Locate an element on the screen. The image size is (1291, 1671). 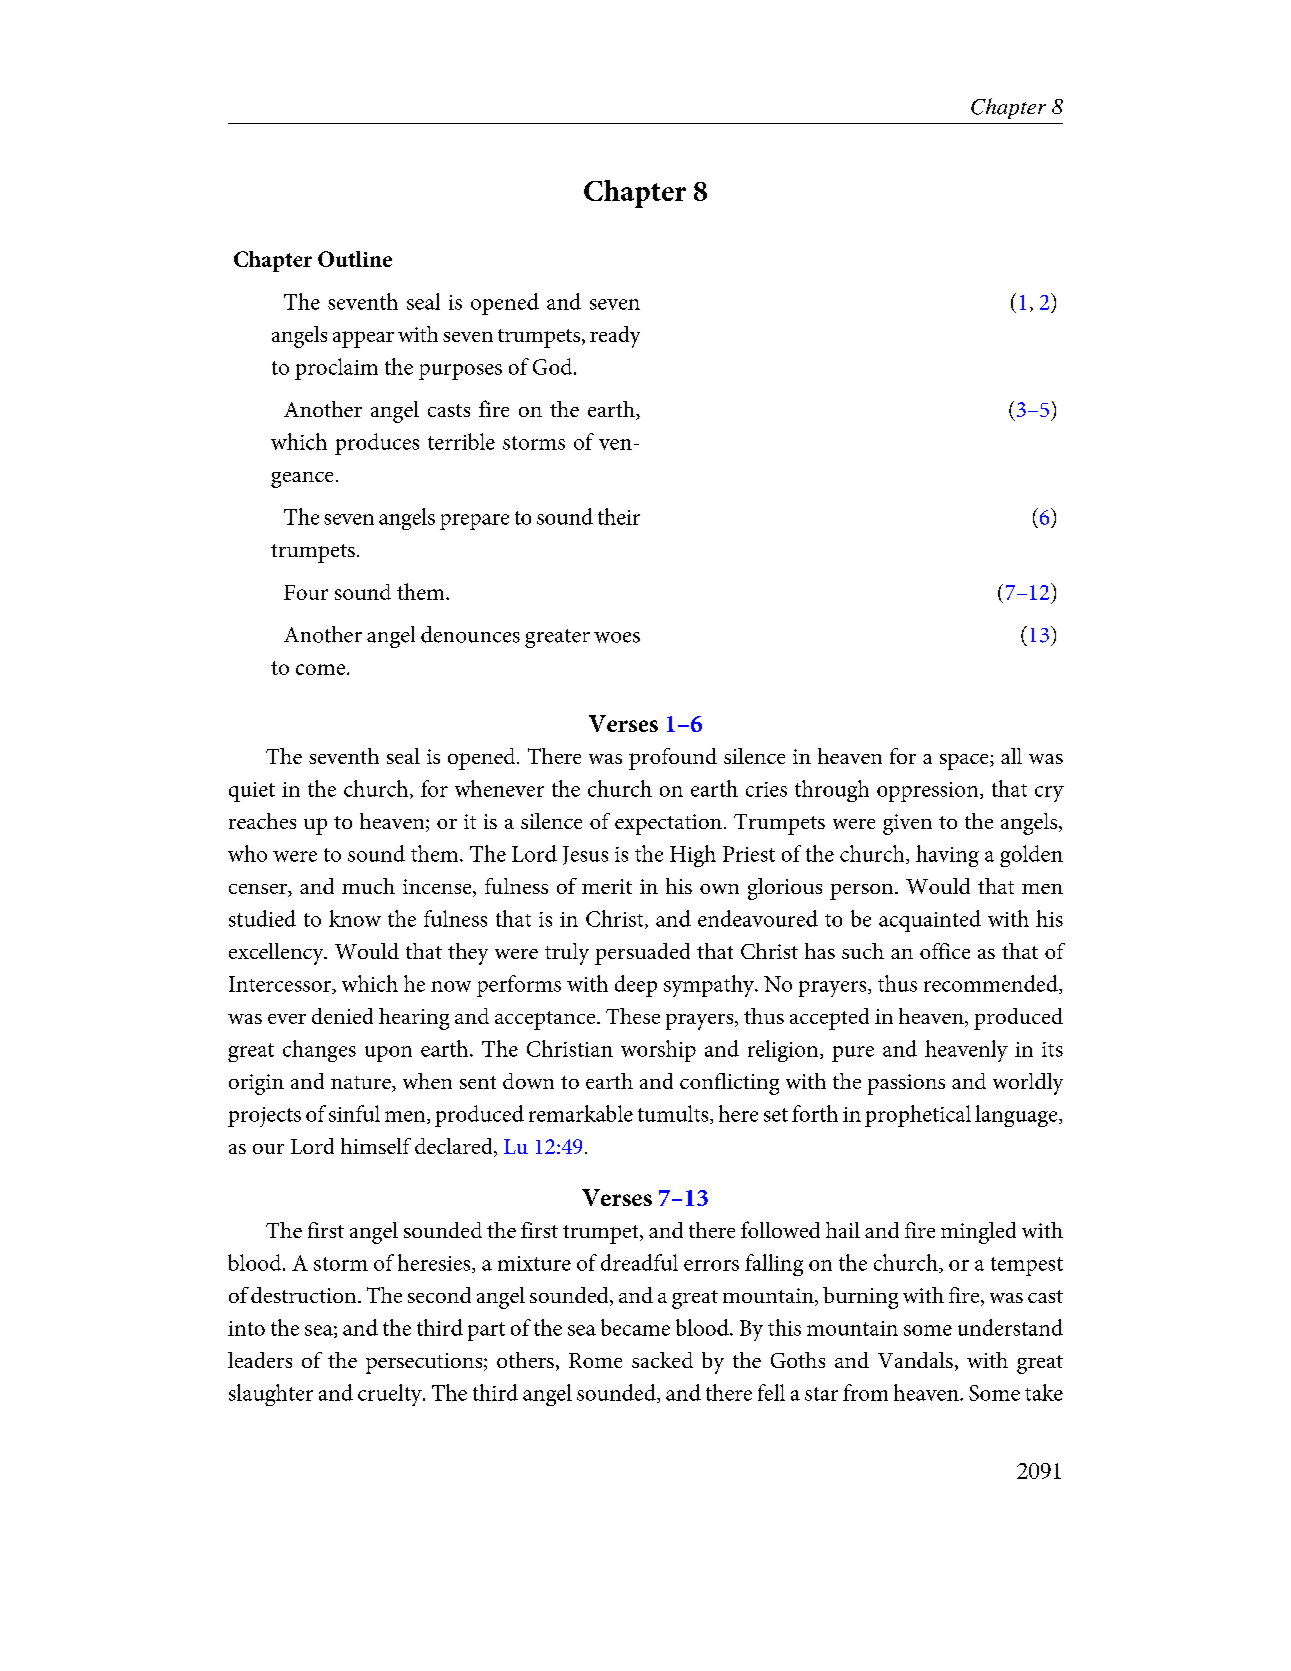
denied is located at coordinates (342, 1016).
